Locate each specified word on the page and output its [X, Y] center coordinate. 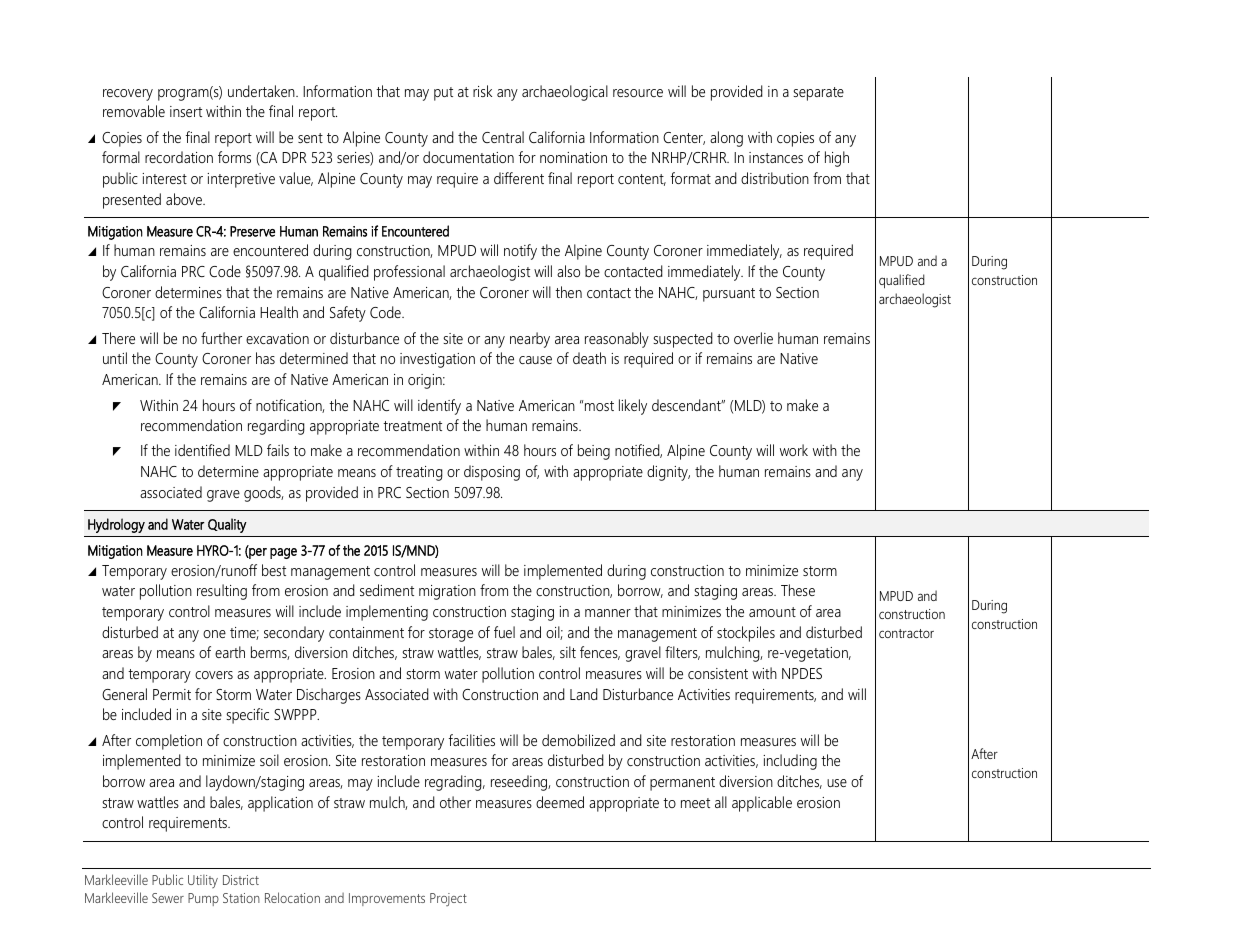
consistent [718, 673]
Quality [227, 525]
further [221, 338]
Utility [203, 881]
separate [818, 94]
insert [186, 111]
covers [214, 675]
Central [503, 137]
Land [584, 694]
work [794, 450]
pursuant [729, 295]
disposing [492, 473]
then [568, 292]
